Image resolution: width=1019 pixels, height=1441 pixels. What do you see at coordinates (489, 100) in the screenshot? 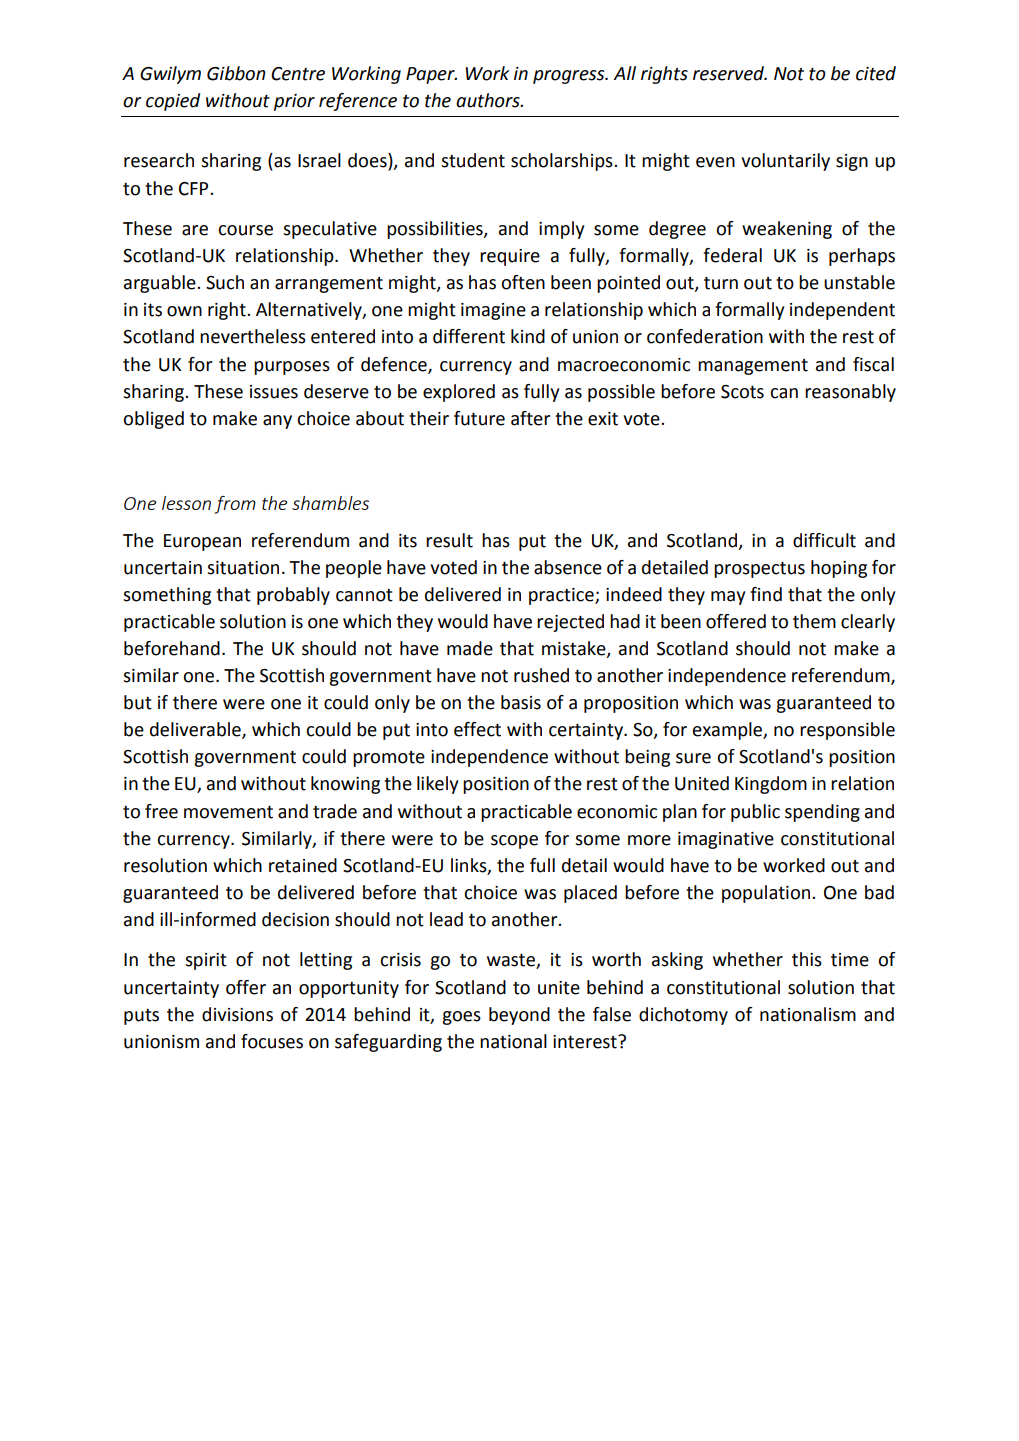
I see `authors` at bounding box center [489, 100].
